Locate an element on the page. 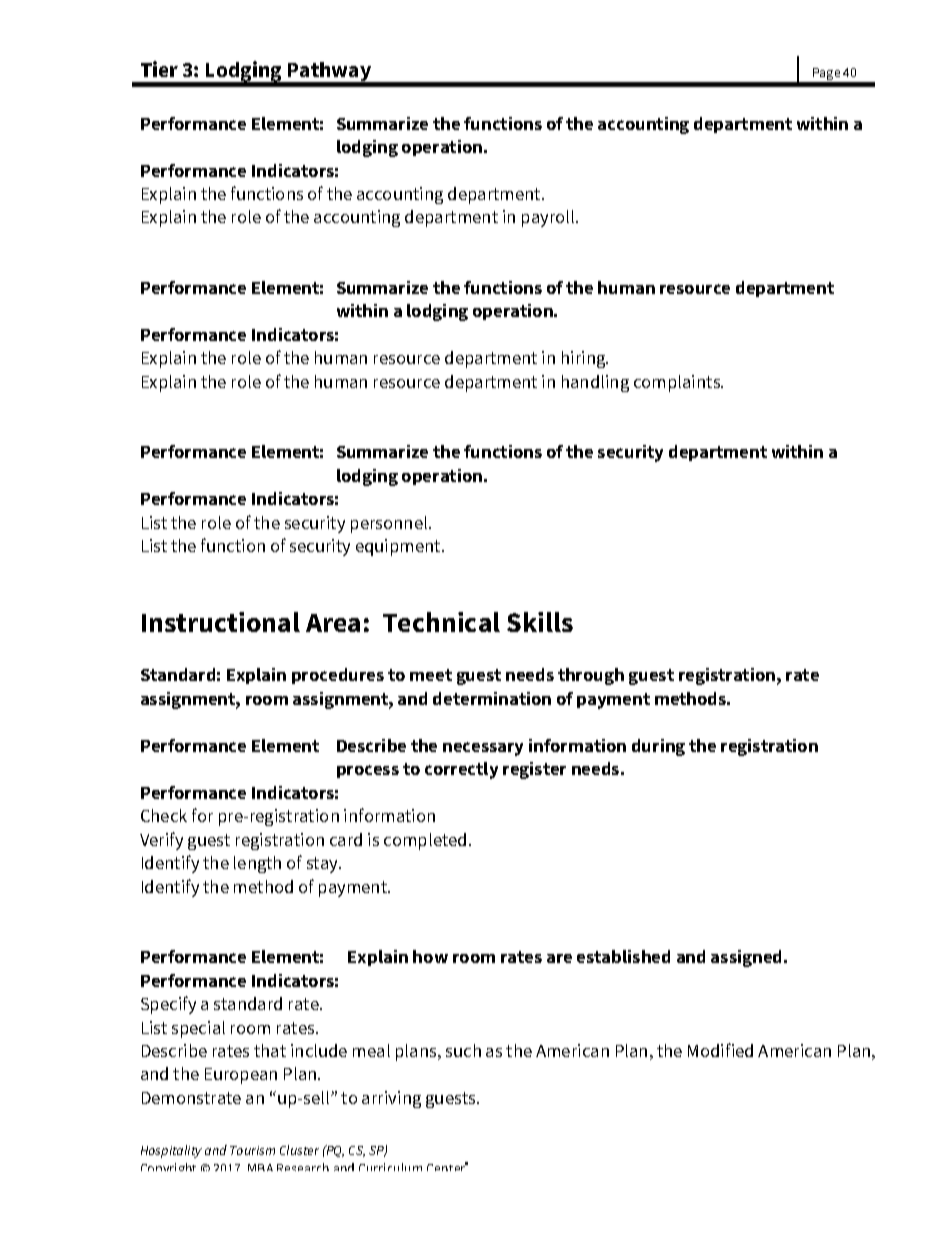  Tourism is located at coordinates (252, 1150).
